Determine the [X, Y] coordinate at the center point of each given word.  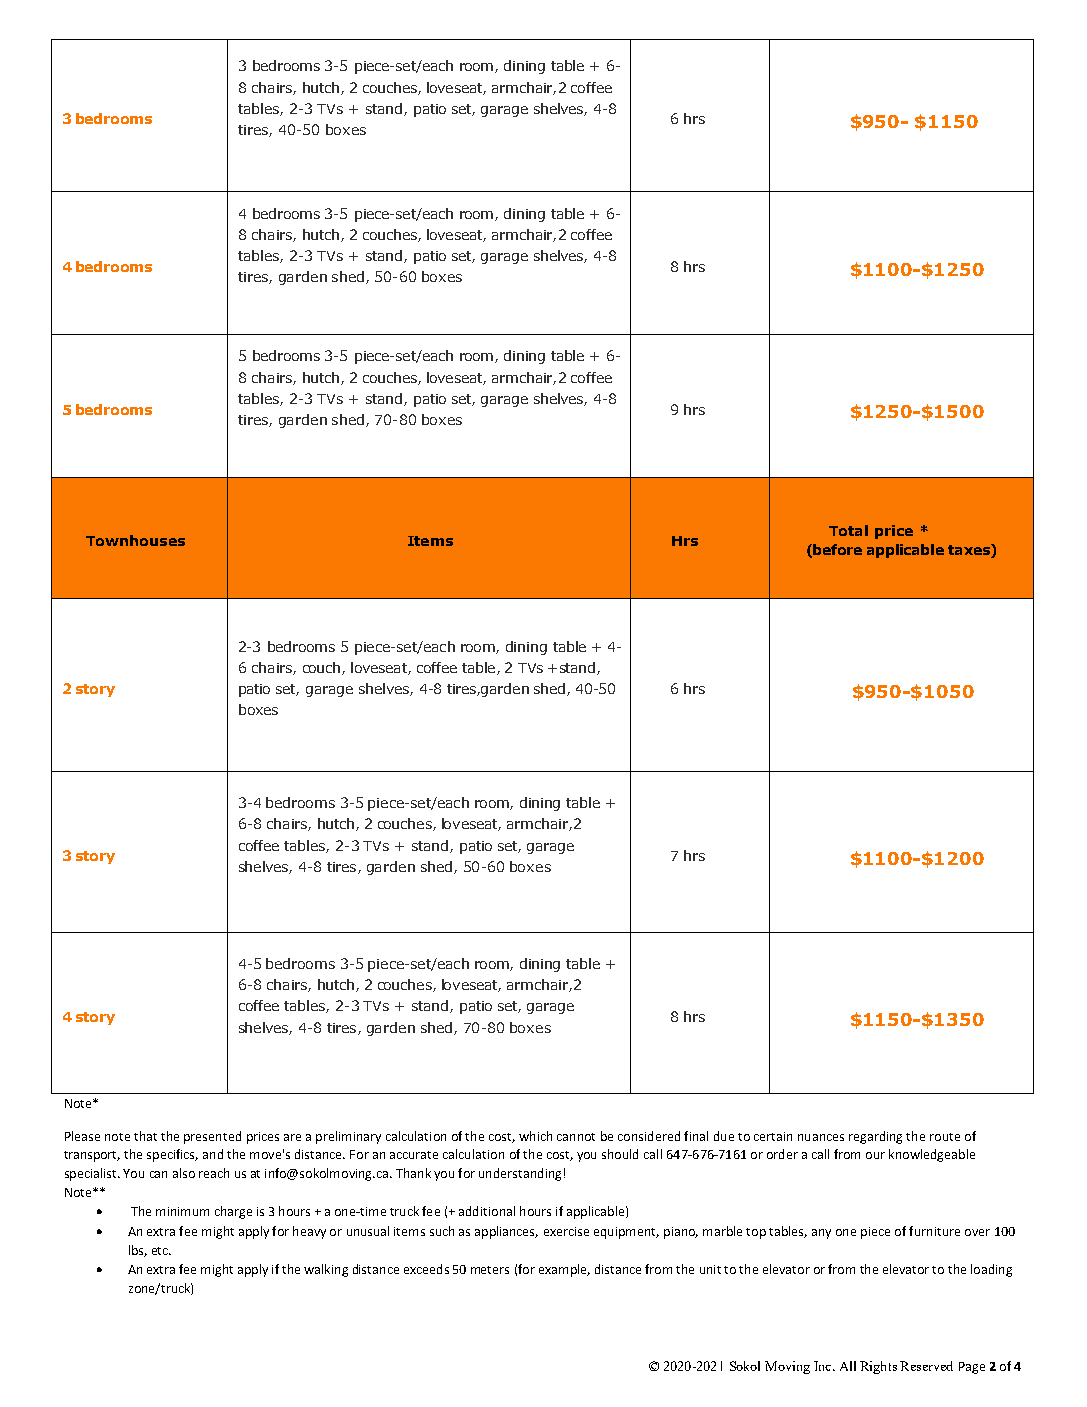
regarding [875, 1137]
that [145, 1136]
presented [212, 1137]
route [945, 1137]
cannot [576, 1137]
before [837, 549]
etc [161, 1251]
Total [848, 530]
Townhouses [135, 540]
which [535, 1136]
